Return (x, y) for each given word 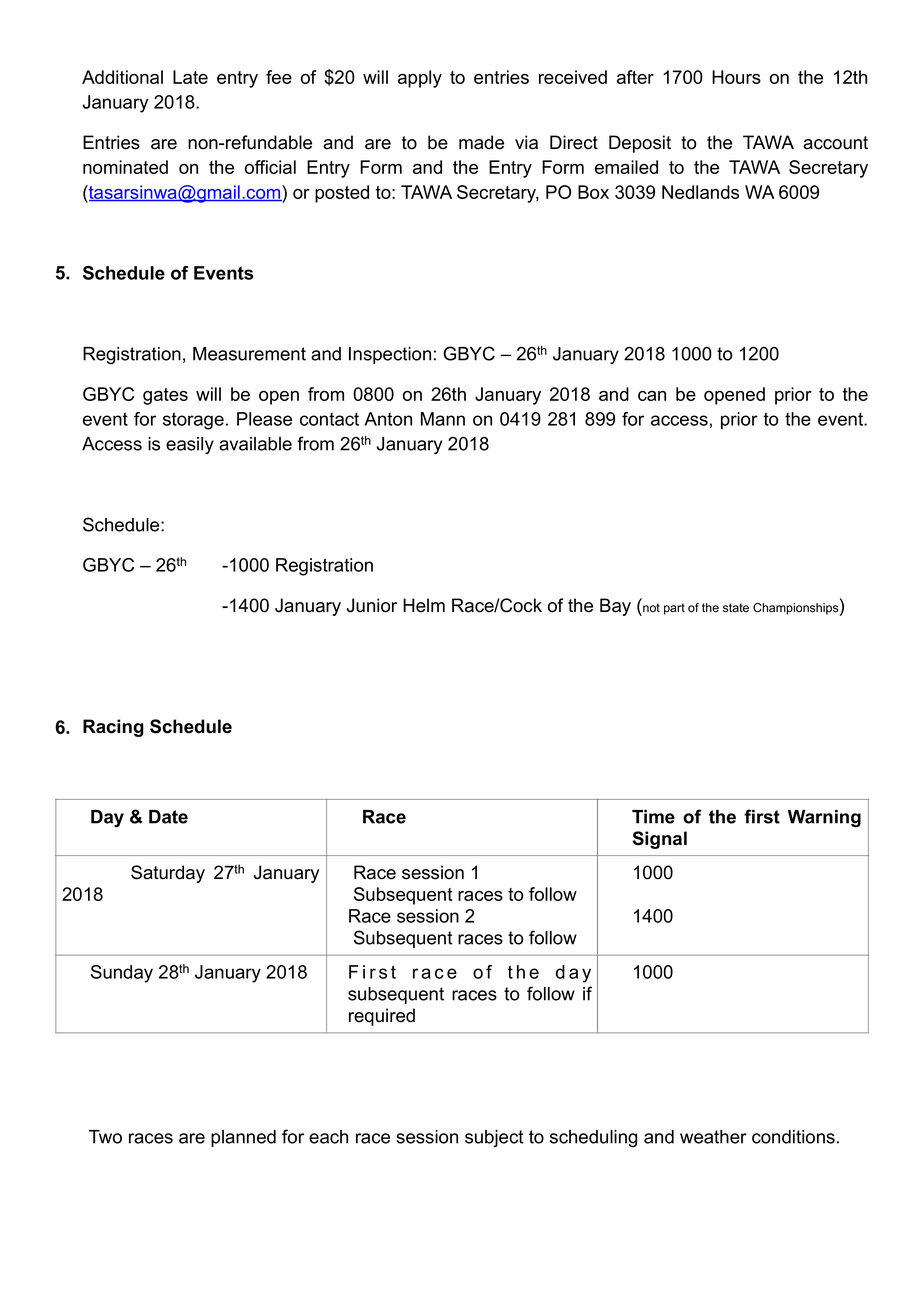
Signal (659, 840)
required (382, 1017)
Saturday (168, 874)
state (736, 608)
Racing (113, 728)
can (652, 396)
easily (190, 445)
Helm (424, 605)
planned (243, 1138)
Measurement (249, 354)
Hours (736, 77)
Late (190, 77)
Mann (443, 419)
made (481, 142)
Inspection (390, 355)
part (674, 609)
